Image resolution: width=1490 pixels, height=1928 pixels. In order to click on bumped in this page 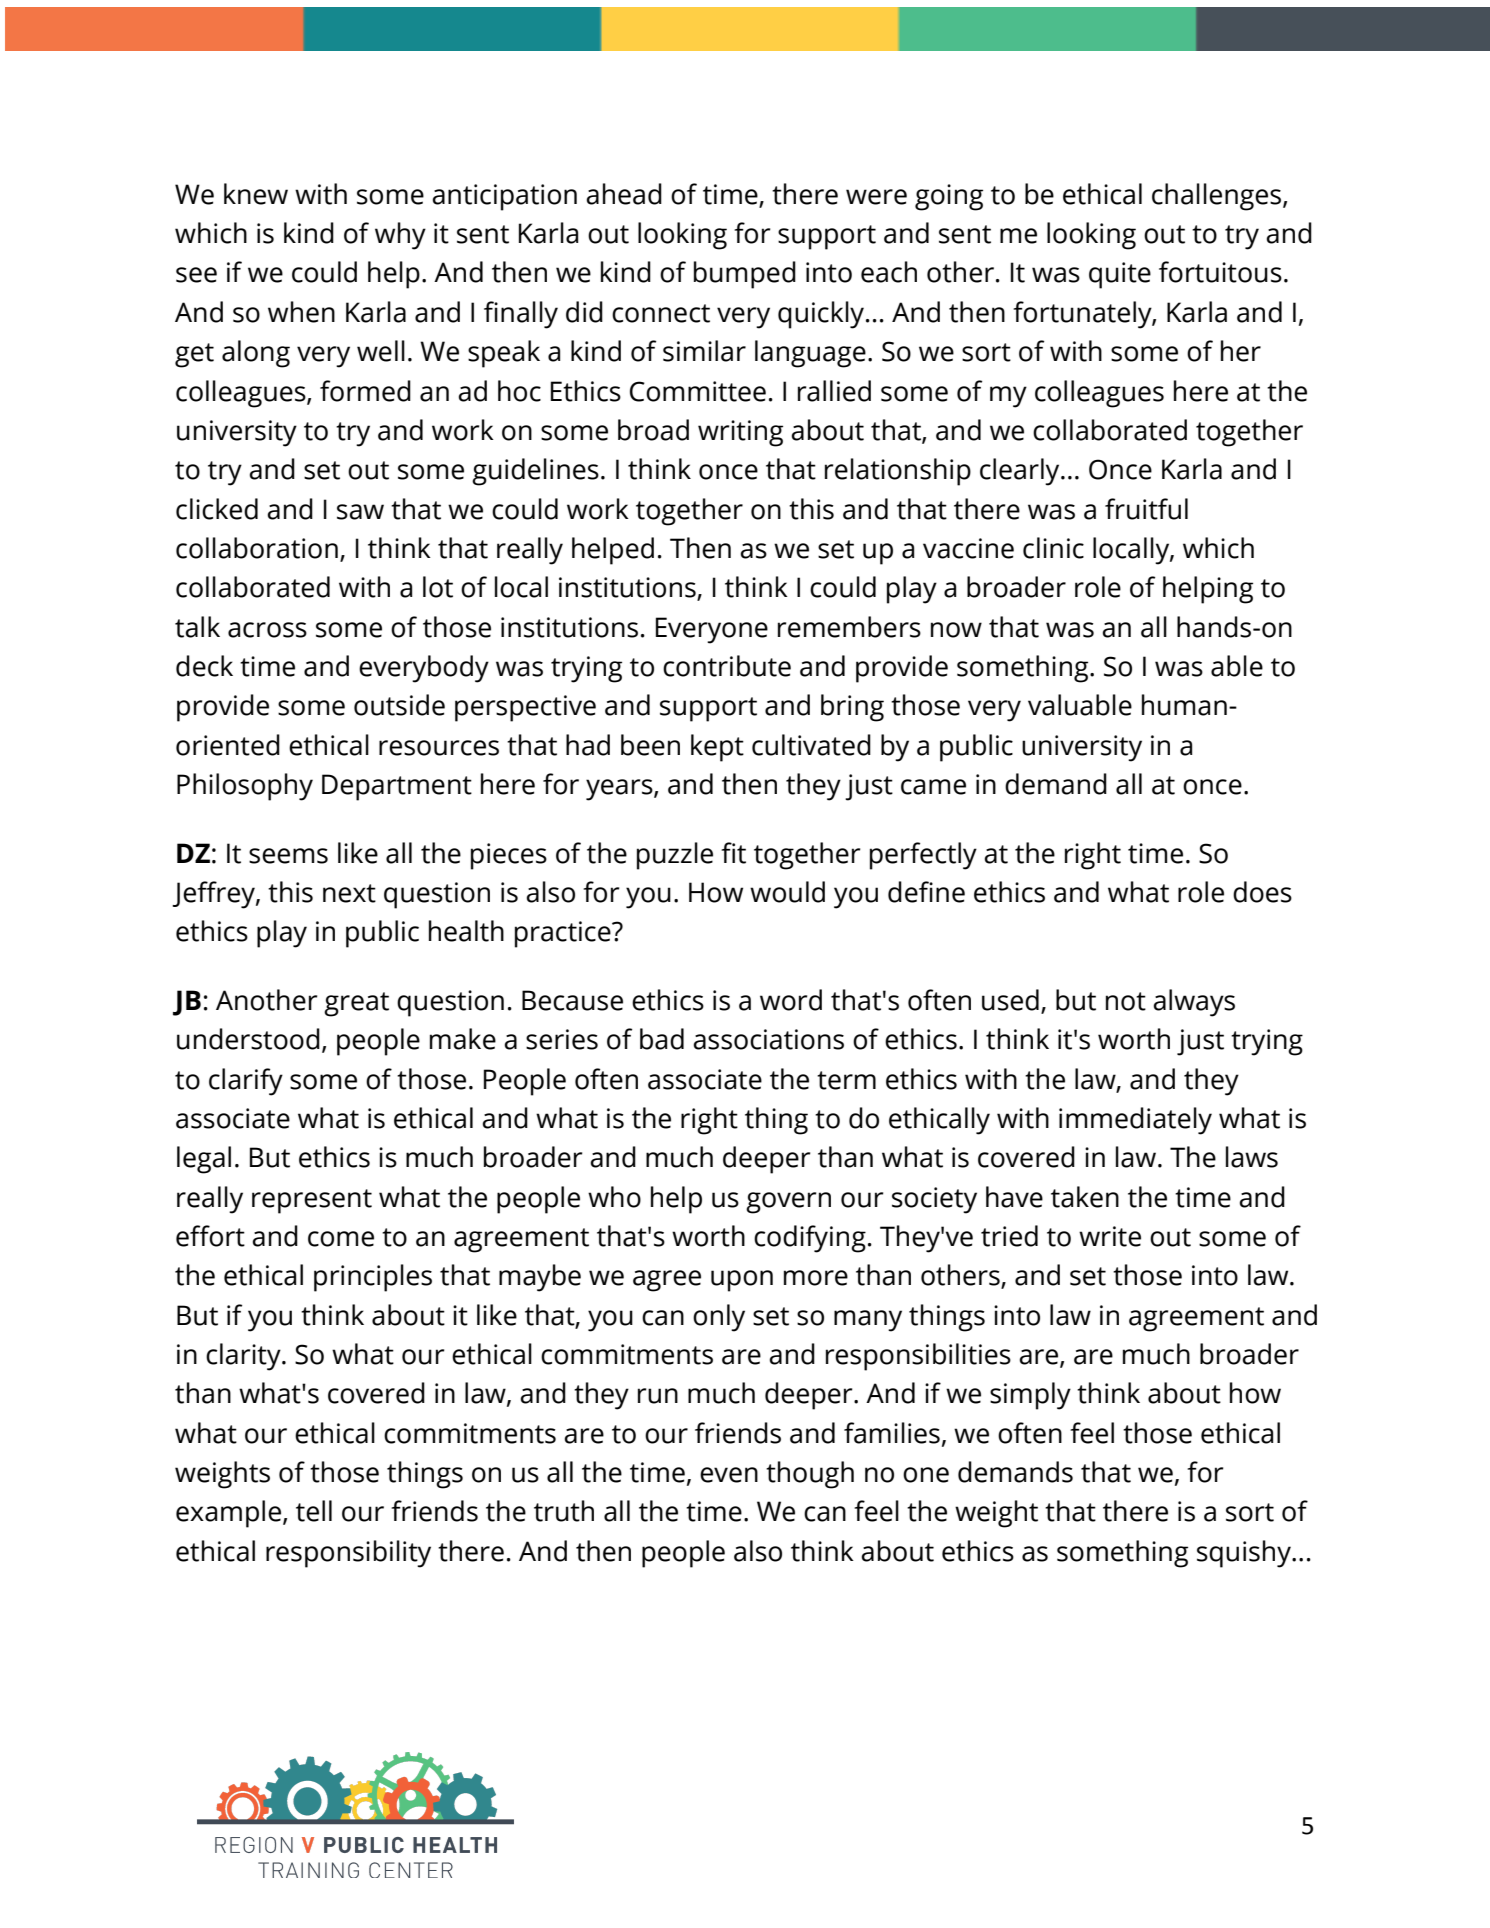, I will do `click(745, 275)`.
